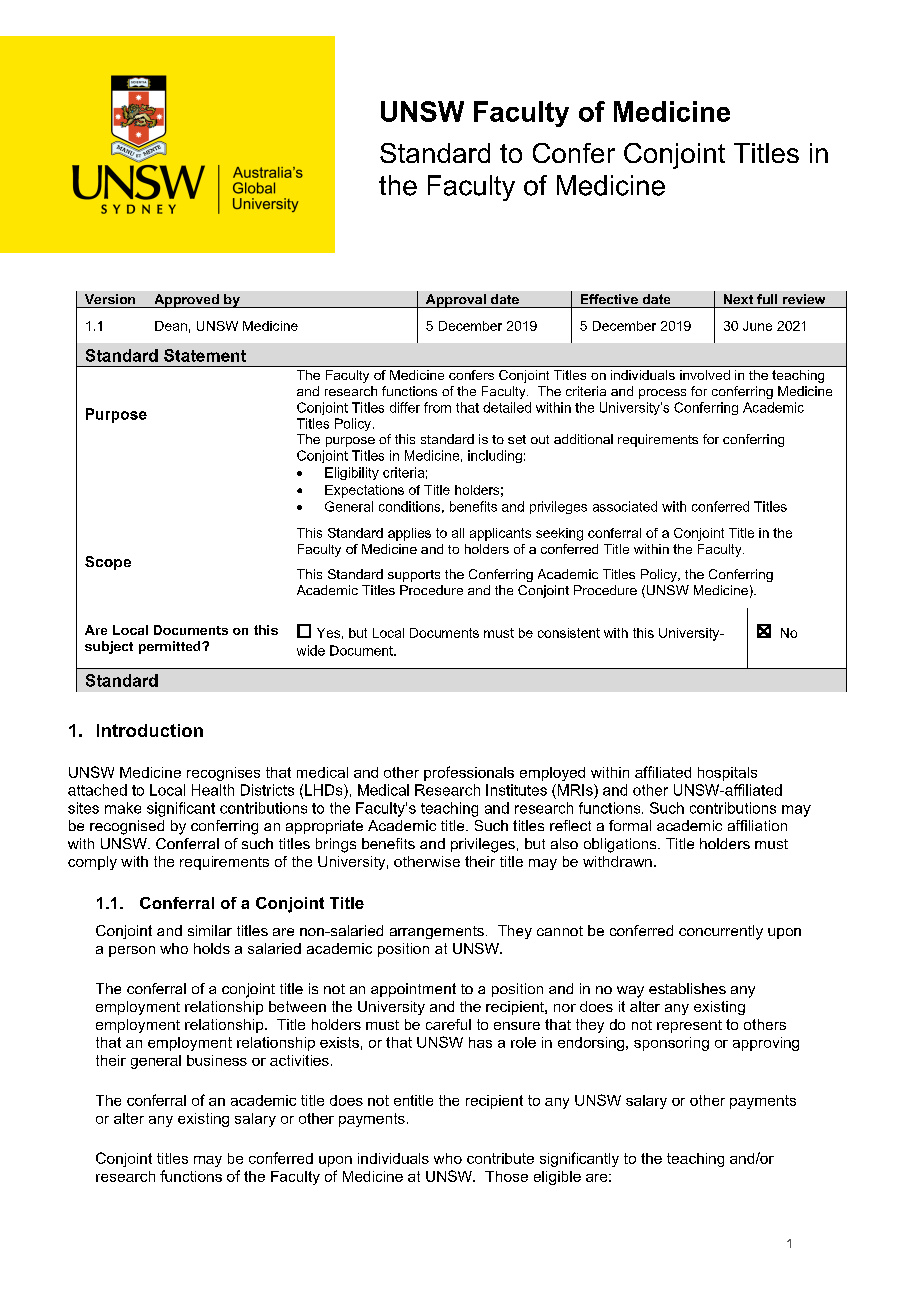 The image size is (924, 1307). I want to click on eligible, so click(557, 1178).
